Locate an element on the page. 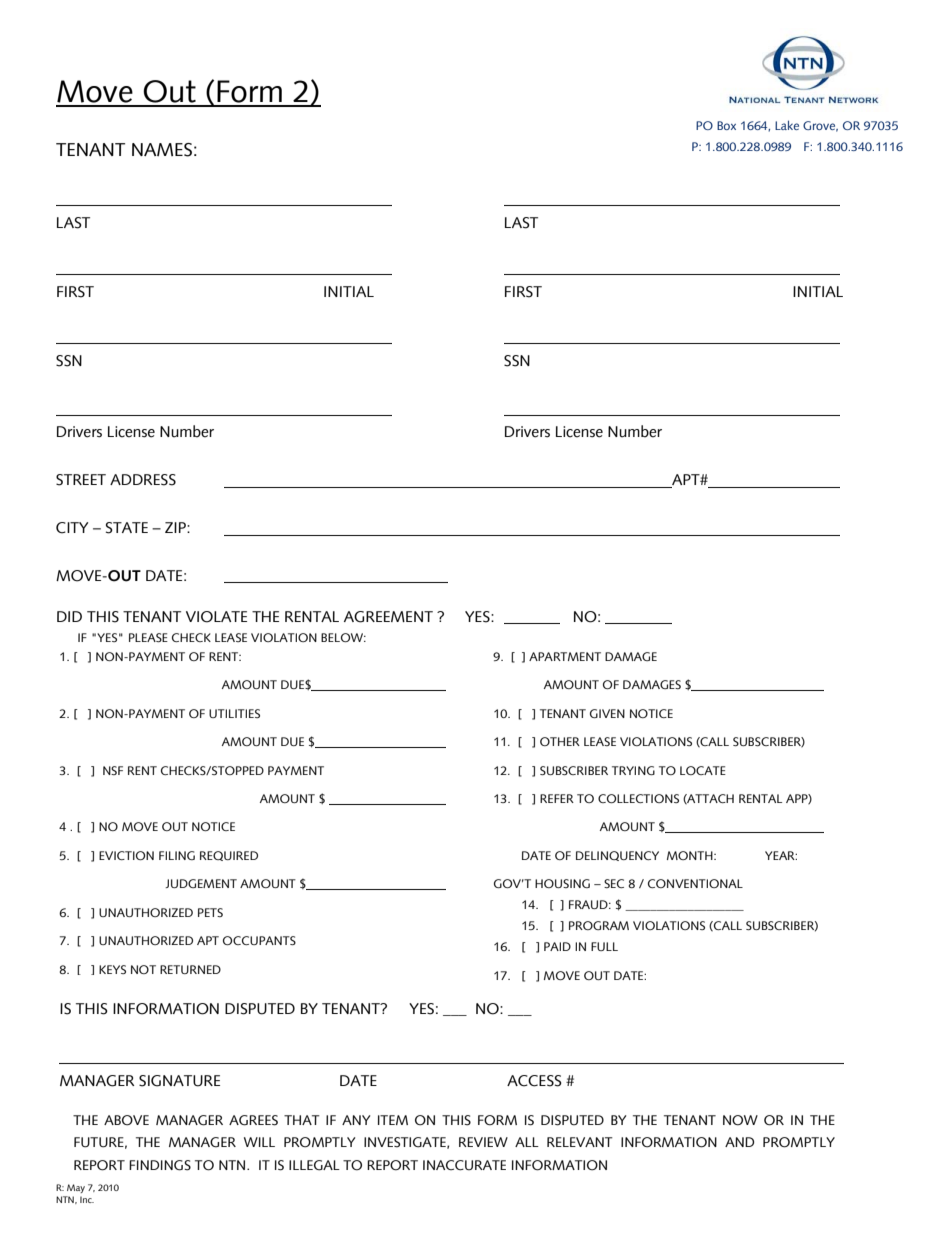 The width and height of the image is (952, 1233). Box is located at coordinates (726, 125).
